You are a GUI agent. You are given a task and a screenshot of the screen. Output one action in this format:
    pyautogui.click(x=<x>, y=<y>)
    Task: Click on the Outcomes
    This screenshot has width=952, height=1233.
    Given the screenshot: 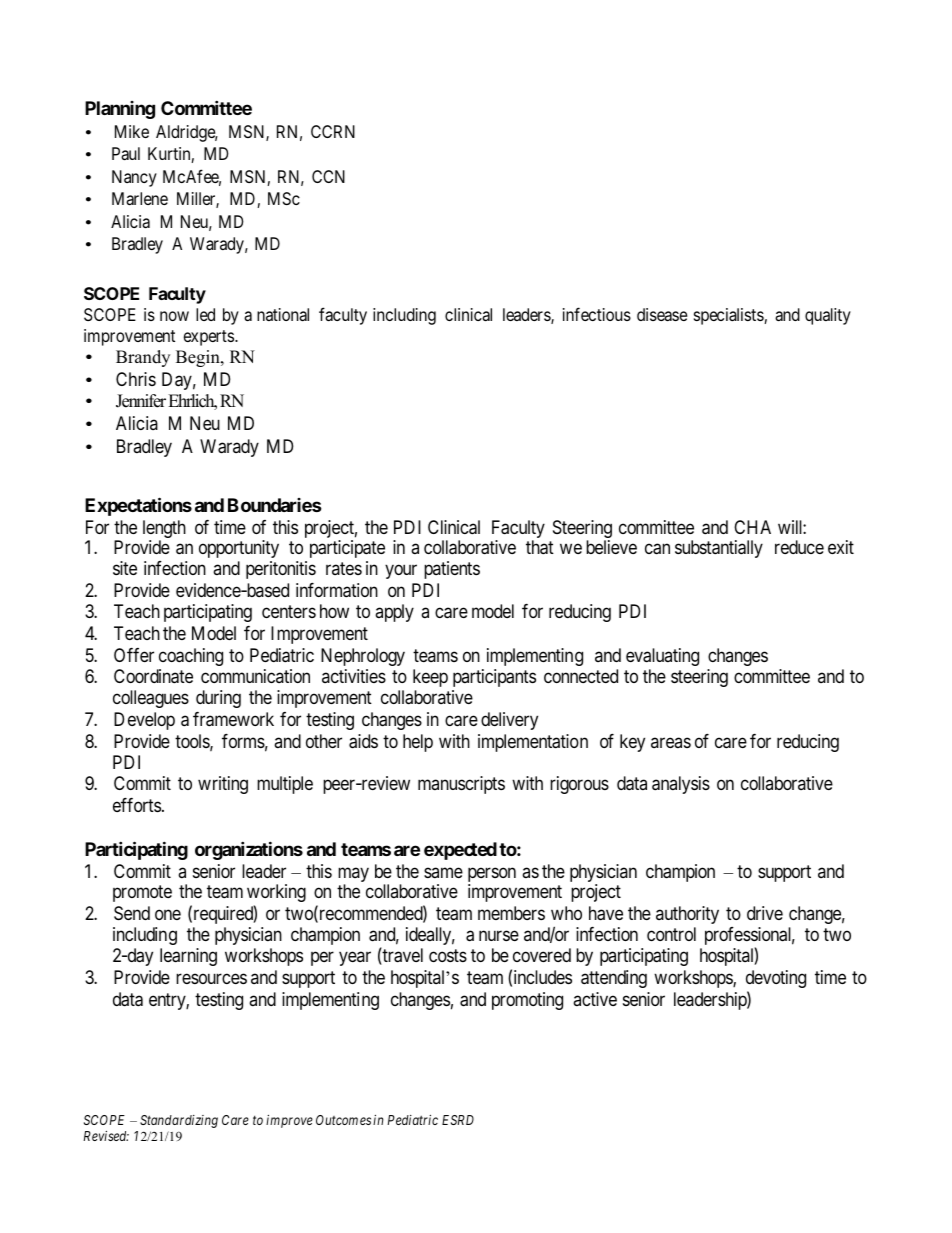 What is the action you would take?
    pyautogui.click(x=343, y=1120)
